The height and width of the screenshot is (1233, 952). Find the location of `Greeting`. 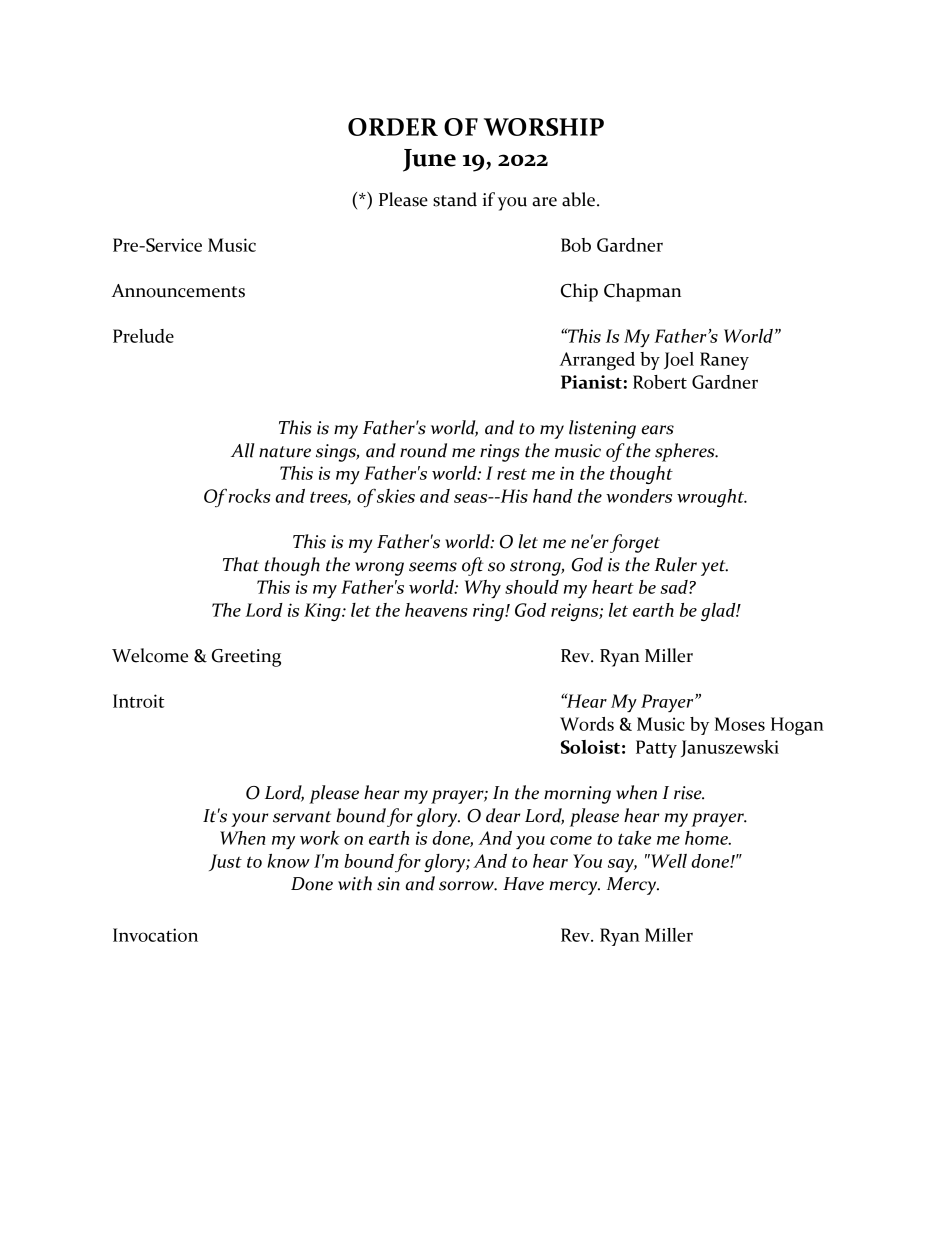

Greeting is located at coordinates (246, 658).
